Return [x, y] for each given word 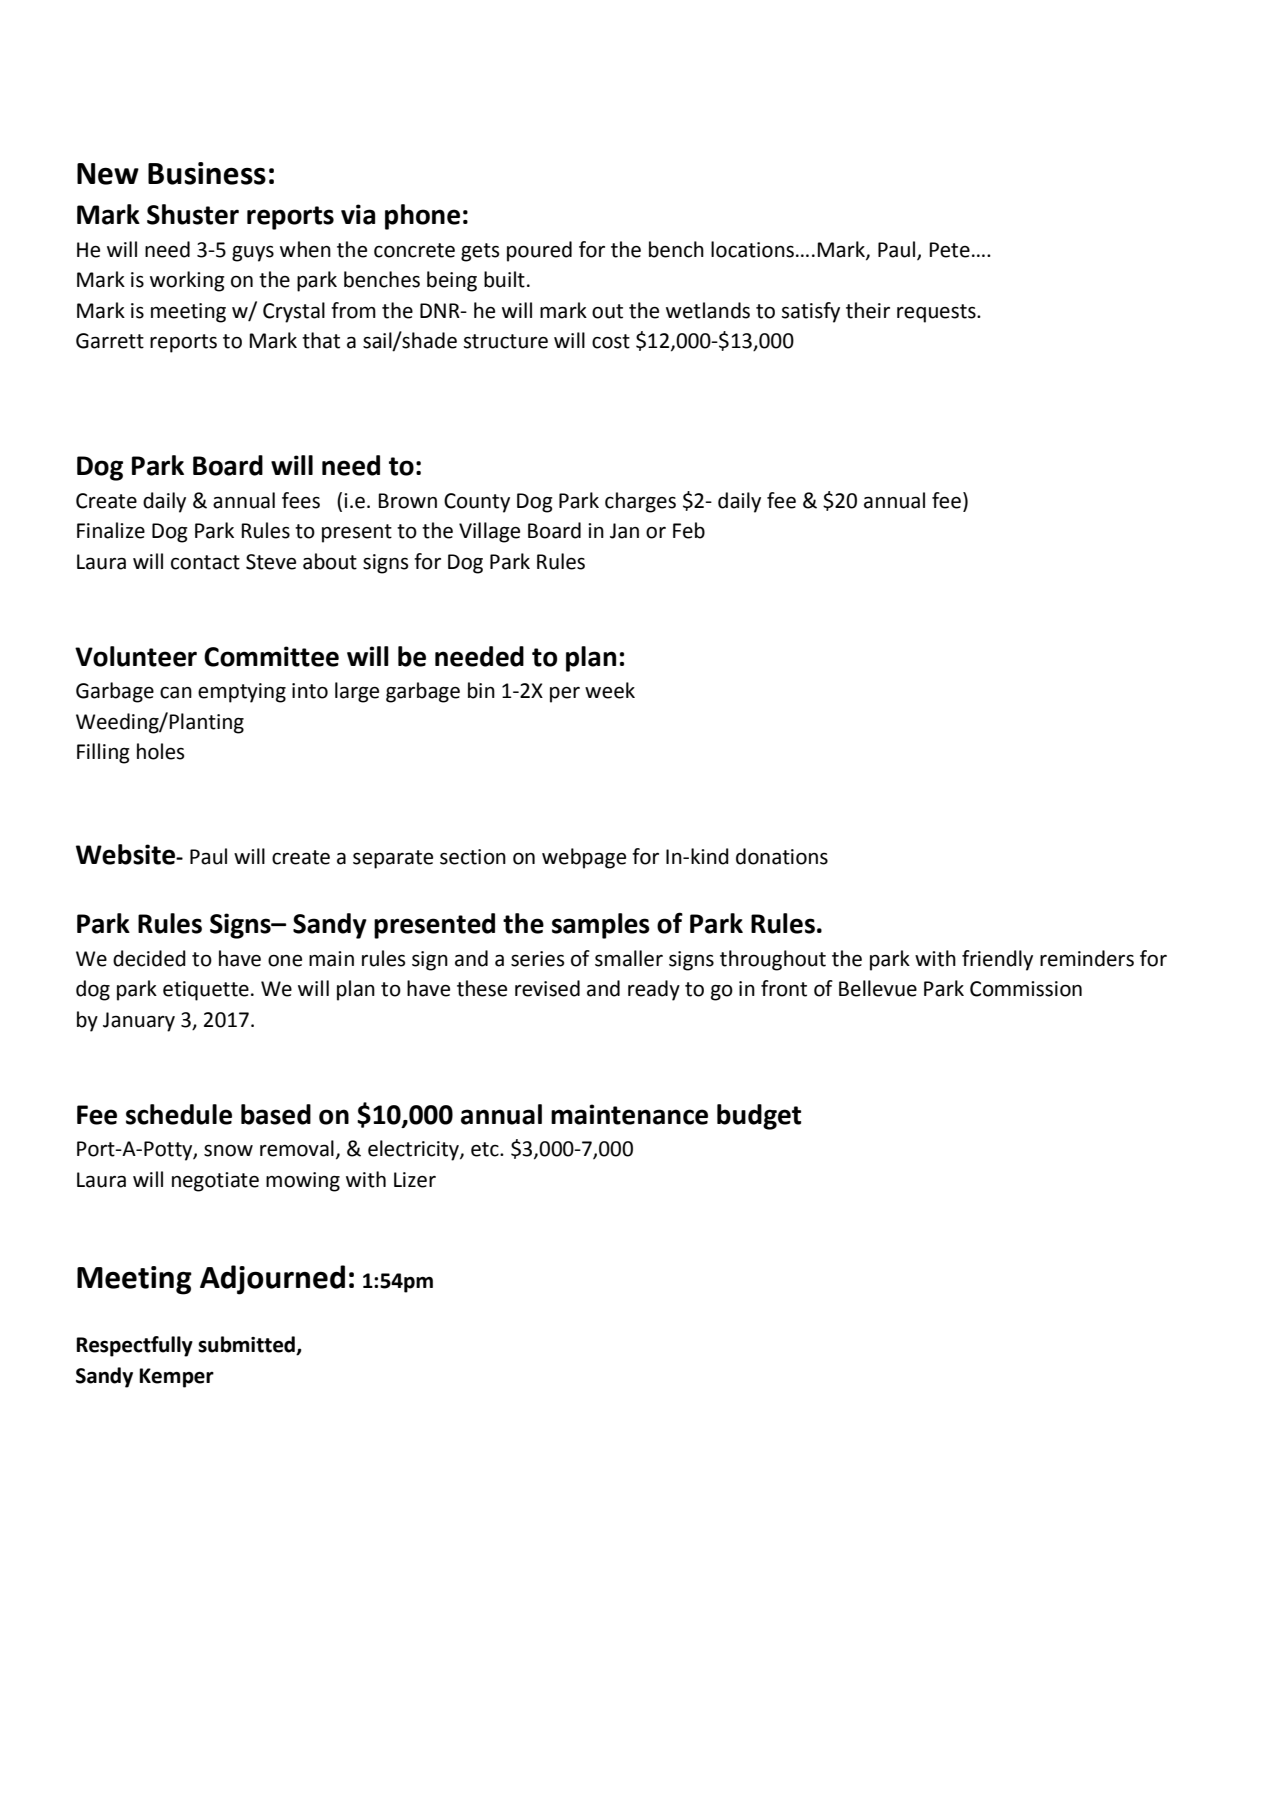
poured [539, 251]
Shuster [193, 214]
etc [486, 1149]
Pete [950, 250]
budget [759, 1117]
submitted [247, 1345]
